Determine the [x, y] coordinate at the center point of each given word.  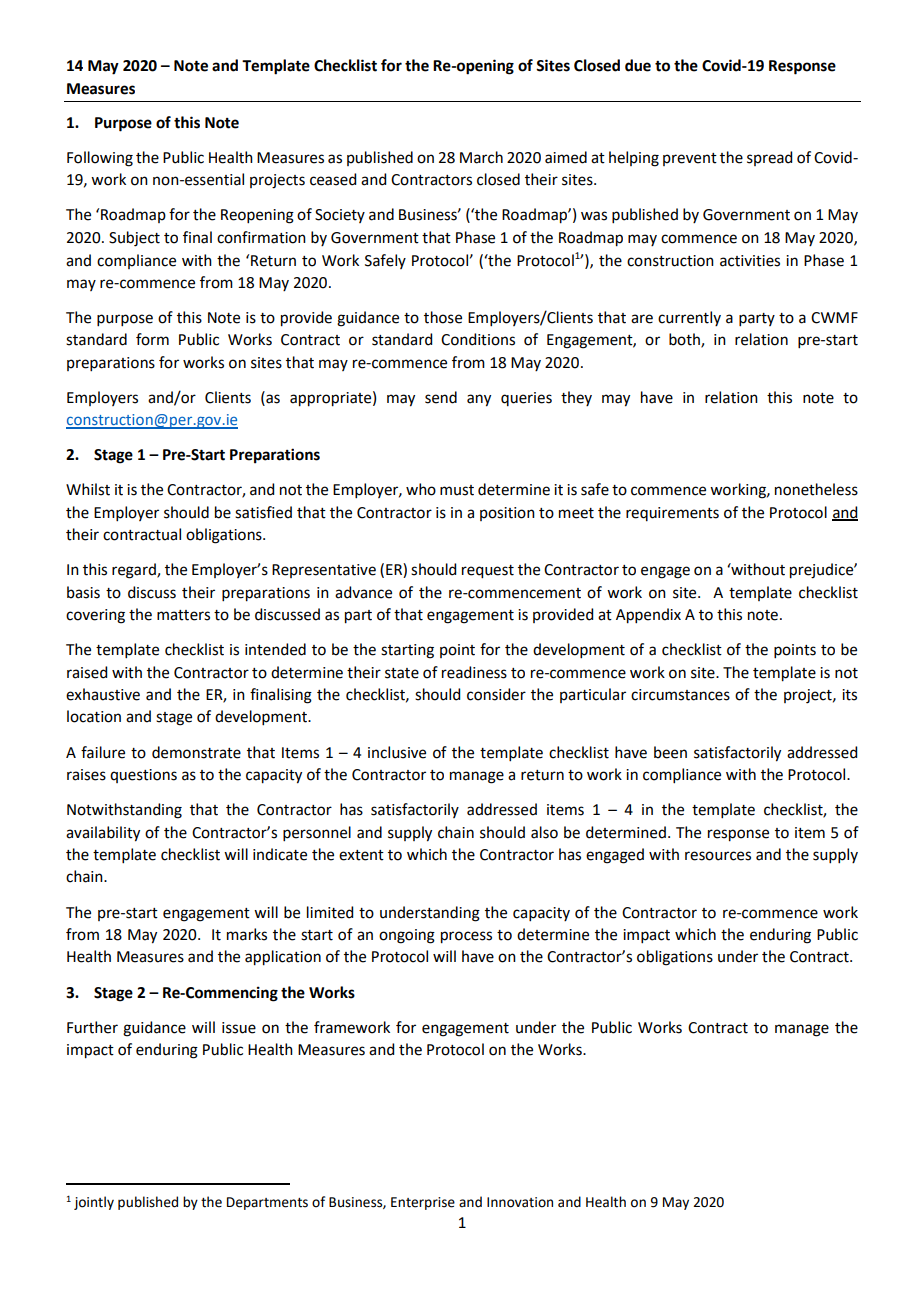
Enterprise [423, 1203]
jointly [94, 1203]
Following [100, 159]
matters [183, 615]
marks [247, 934]
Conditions [478, 339]
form [152, 339]
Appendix [648, 616]
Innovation [520, 1202]
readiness [474, 672]
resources [718, 856]
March [481, 157]
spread [769, 158]
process [466, 937]
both [685, 340]
